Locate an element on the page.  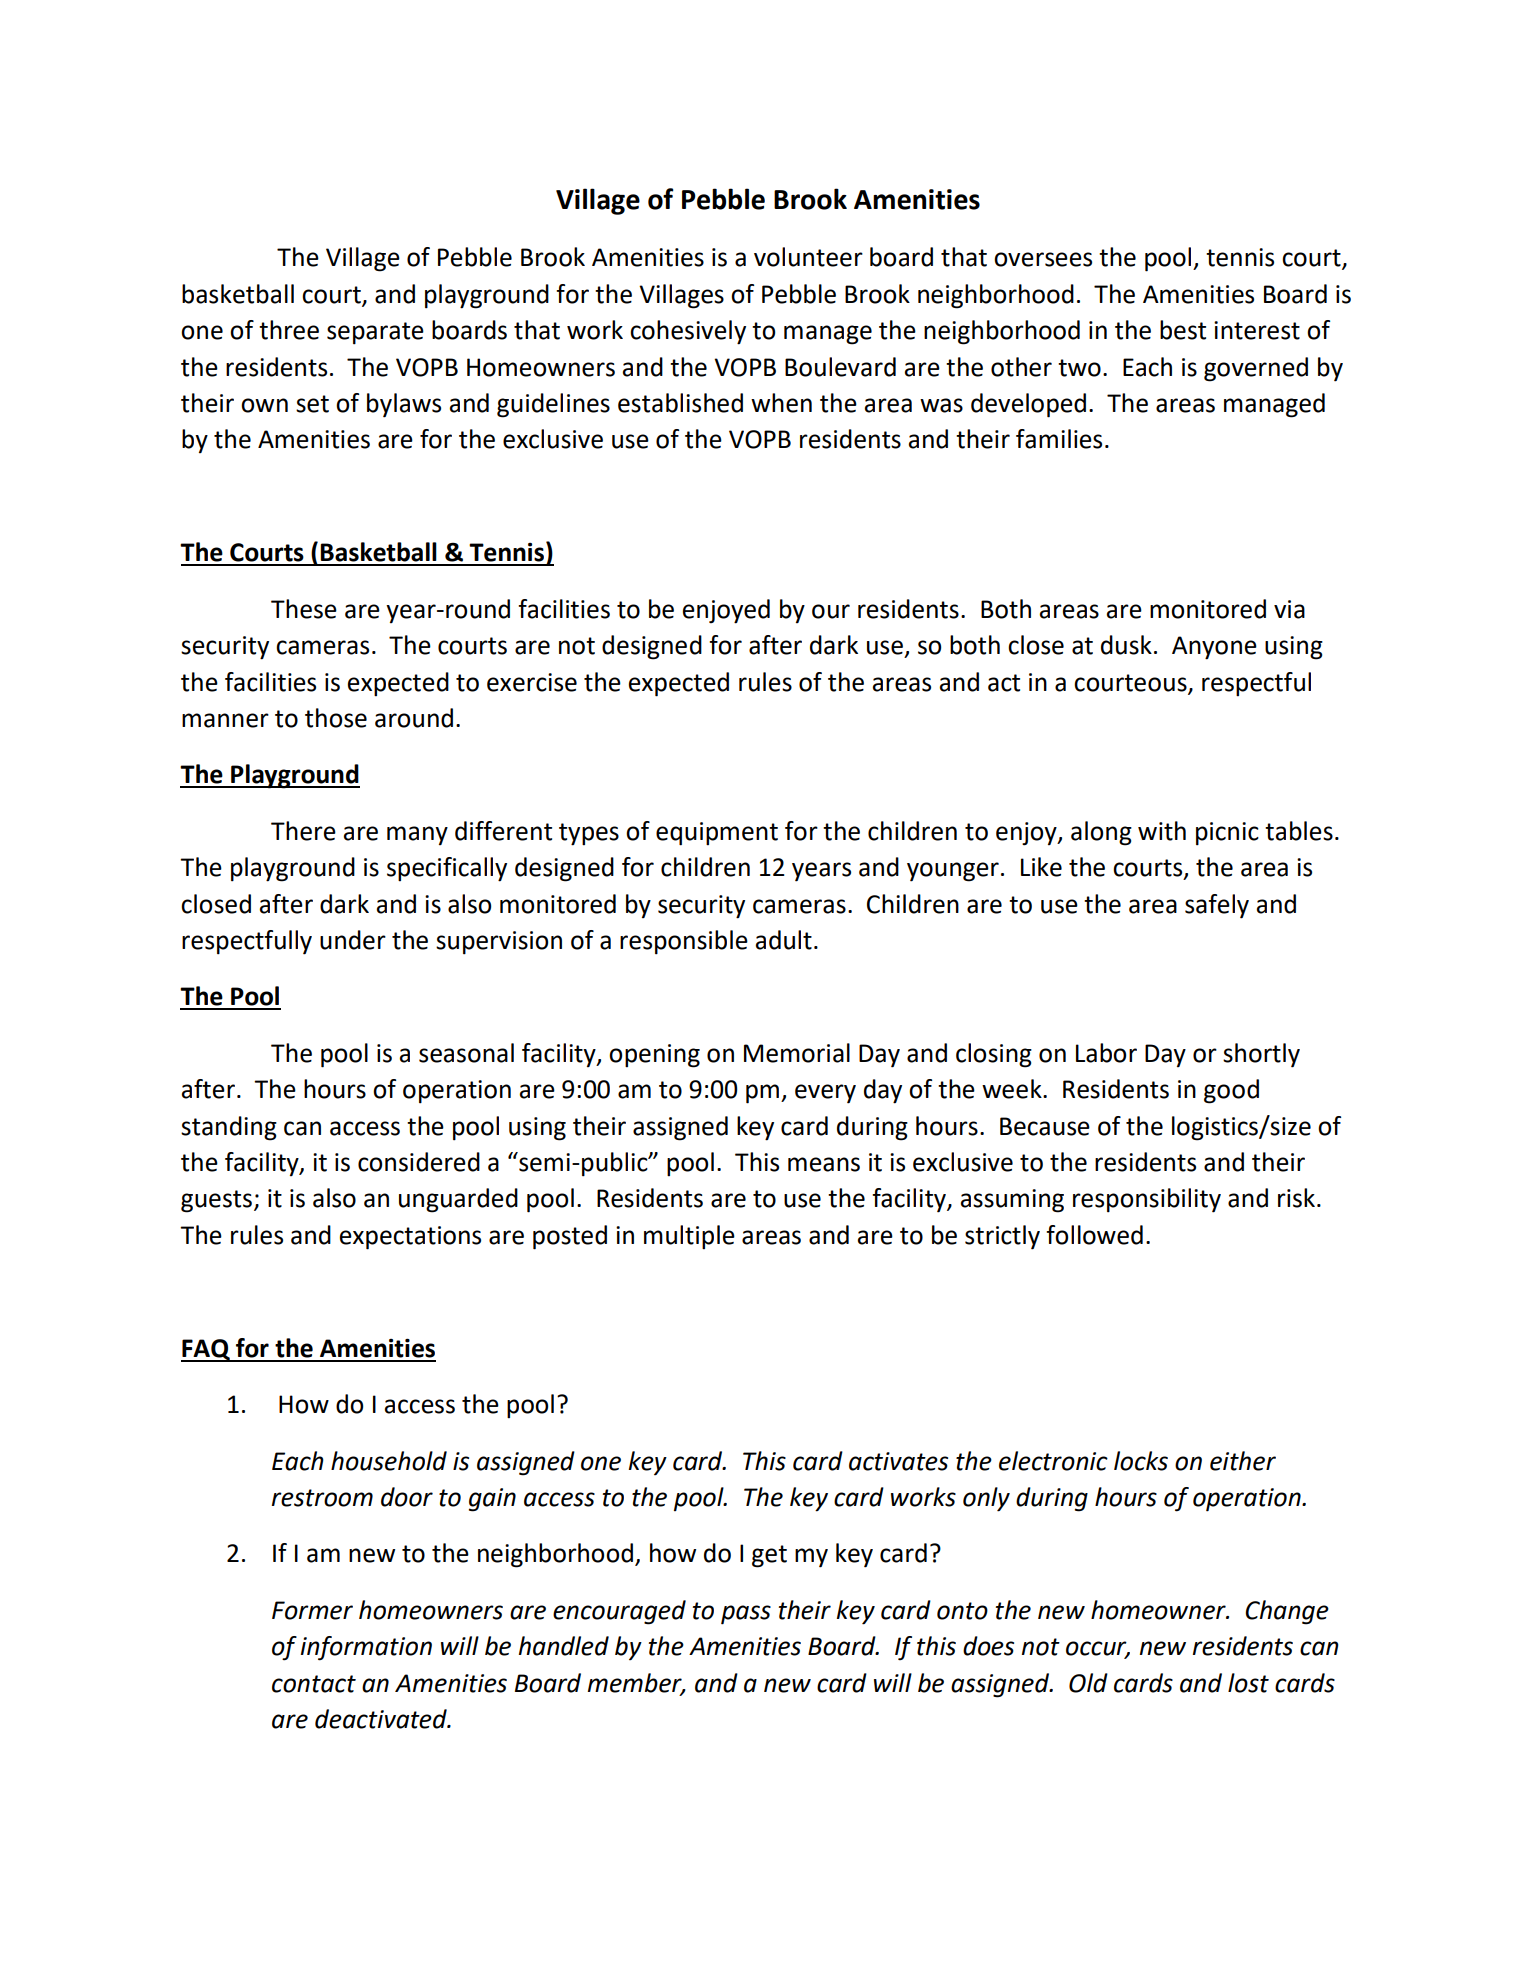
those is located at coordinates (336, 718).
